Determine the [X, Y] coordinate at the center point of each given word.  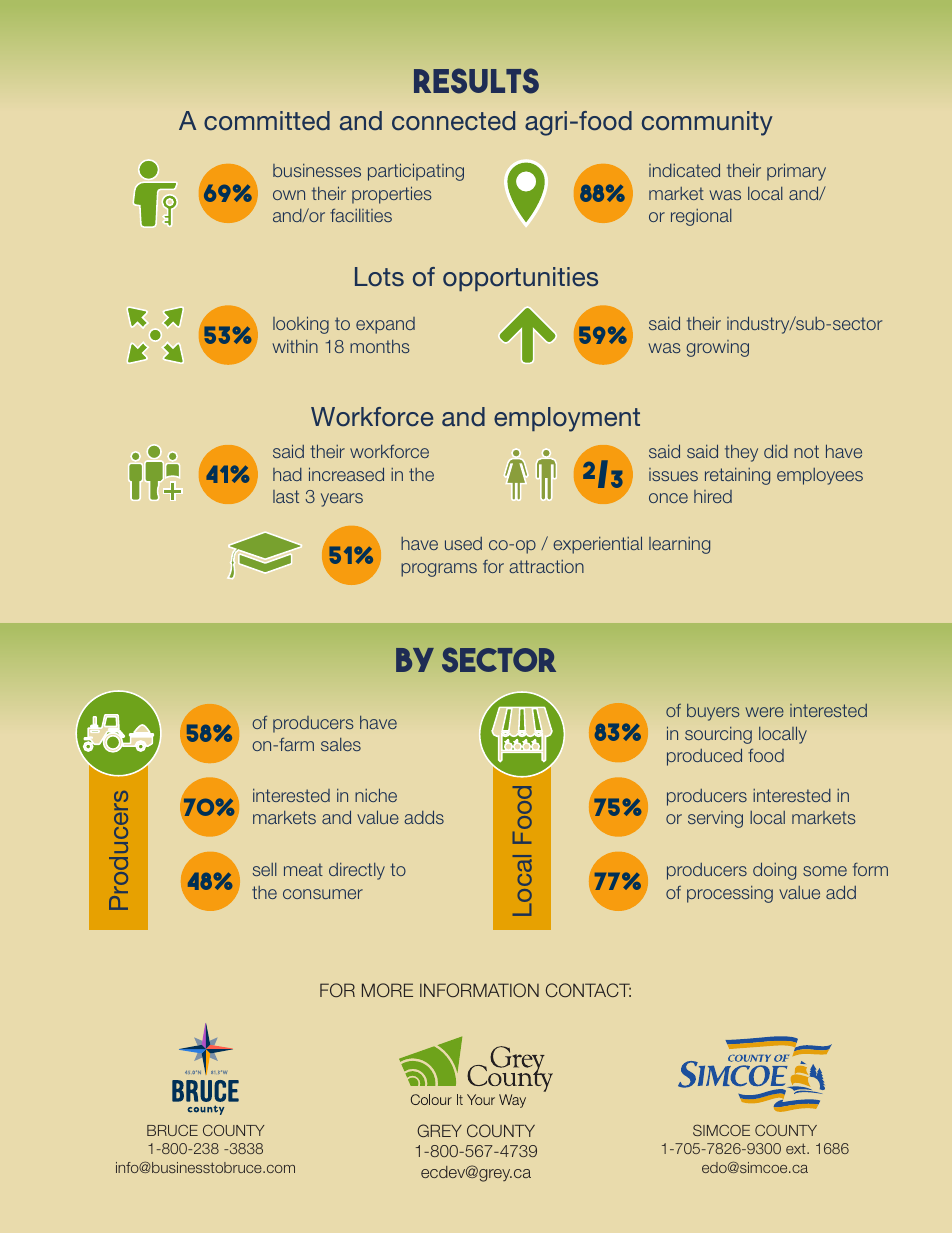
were [765, 712]
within [295, 346]
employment [567, 419]
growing [717, 348]
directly [357, 871]
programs [439, 570]
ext [797, 1148]
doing [774, 871]
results [476, 81]
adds [424, 817]
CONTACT [588, 990]
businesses [317, 170]
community [707, 123]
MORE [387, 990]
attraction [546, 566]
